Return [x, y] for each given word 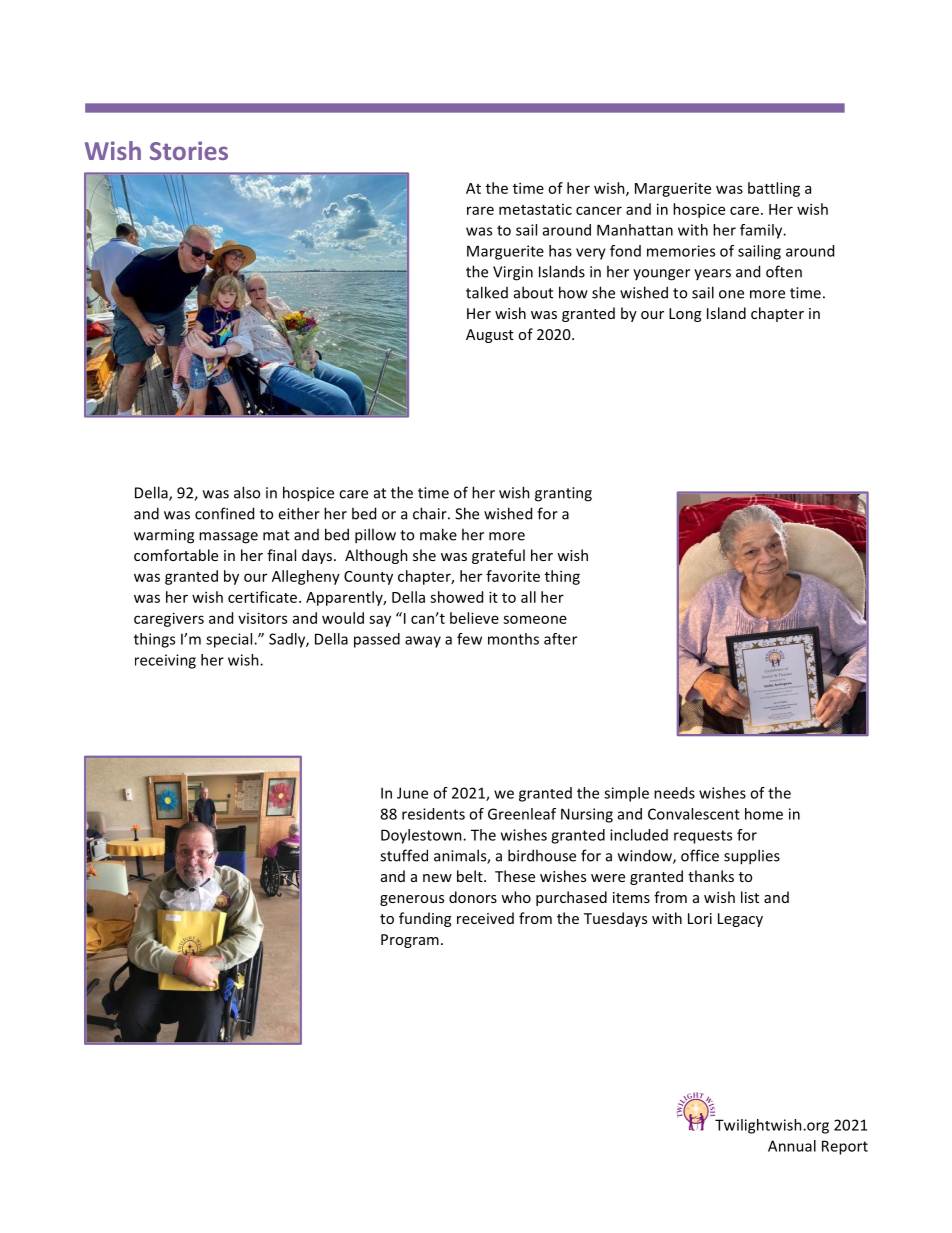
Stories [189, 150]
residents [433, 814]
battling [774, 189]
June [412, 793]
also [247, 492]
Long [685, 315]
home [764, 814]
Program [410, 941]
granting [563, 494]
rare [480, 210]
